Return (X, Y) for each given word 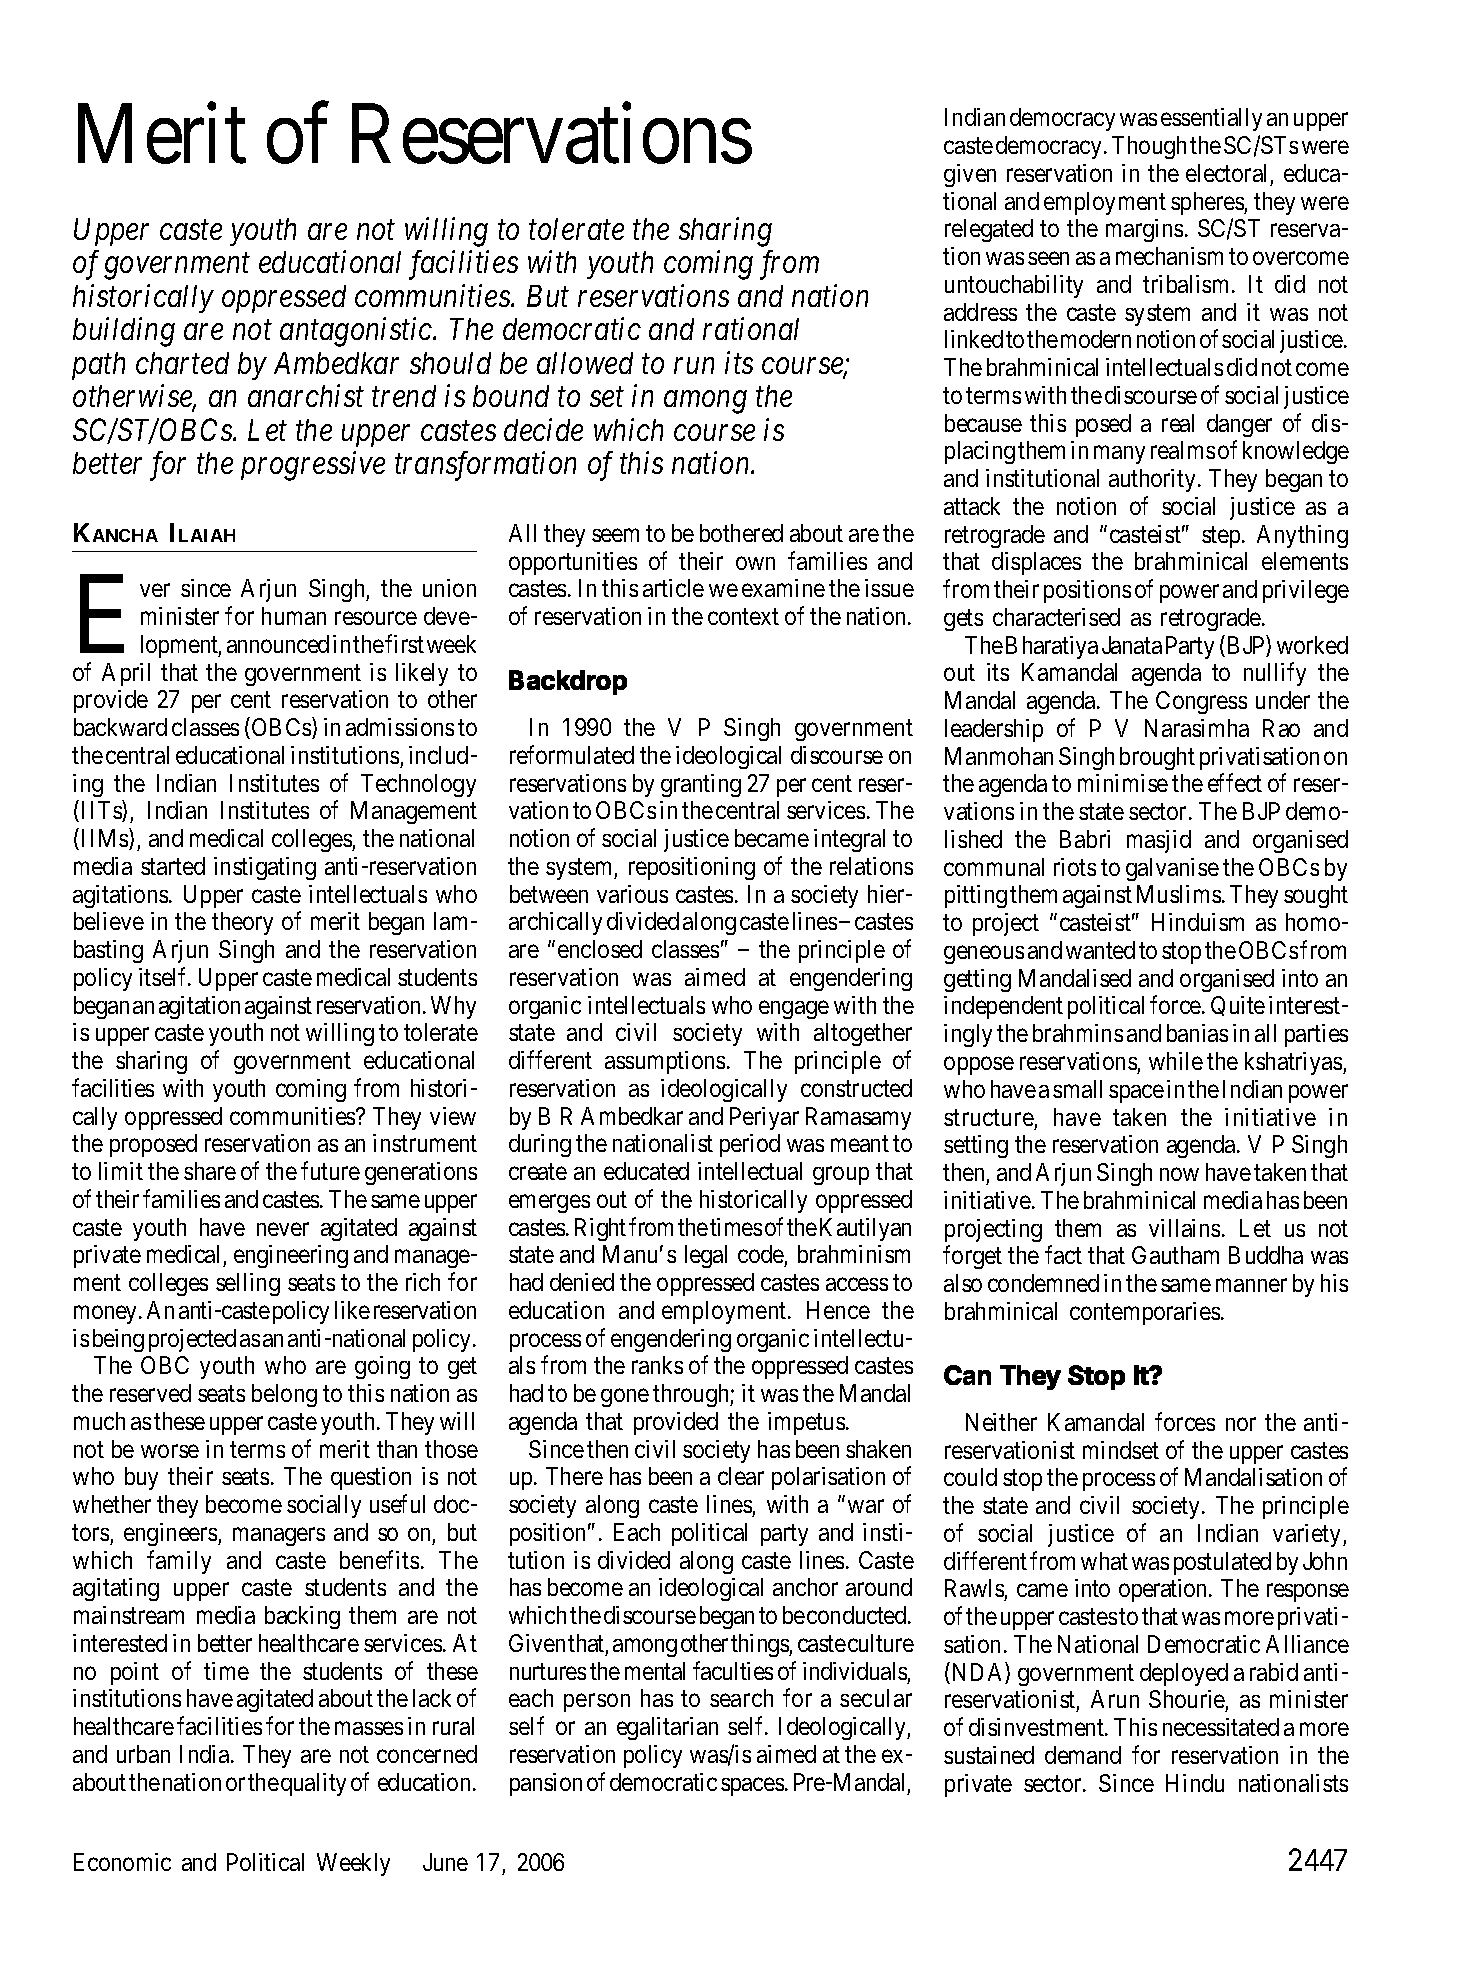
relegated (989, 230)
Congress (1201, 702)
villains (1184, 1228)
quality (313, 1784)
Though (1149, 147)
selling (248, 1284)
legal (706, 1256)
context (743, 617)
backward (120, 727)
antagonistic (357, 332)
